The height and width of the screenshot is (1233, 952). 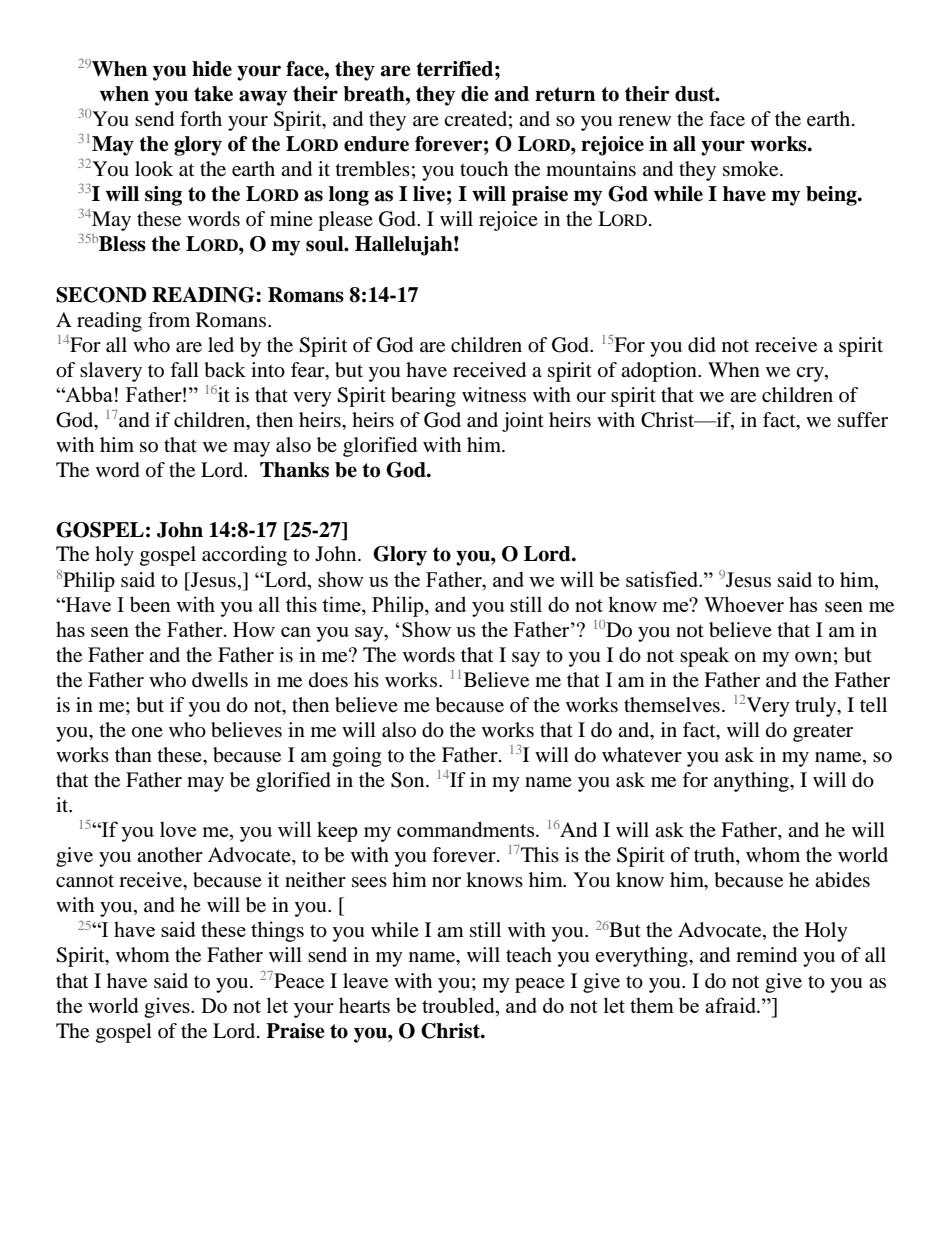 What do you see at coordinates (811, 374) in the screenshot?
I see `cry` at bounding box center [811, 374].
